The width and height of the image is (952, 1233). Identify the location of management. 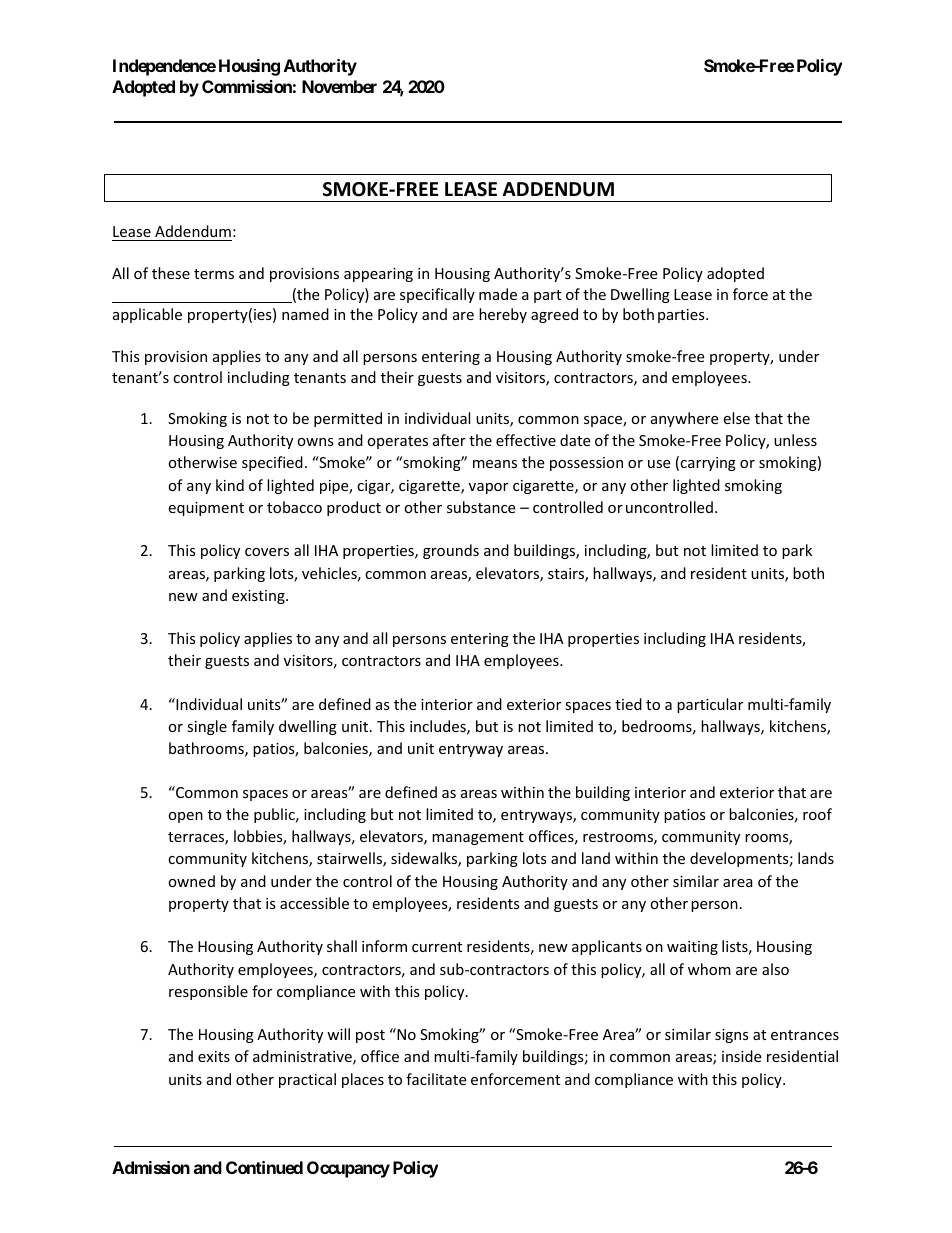
(478, 838).
